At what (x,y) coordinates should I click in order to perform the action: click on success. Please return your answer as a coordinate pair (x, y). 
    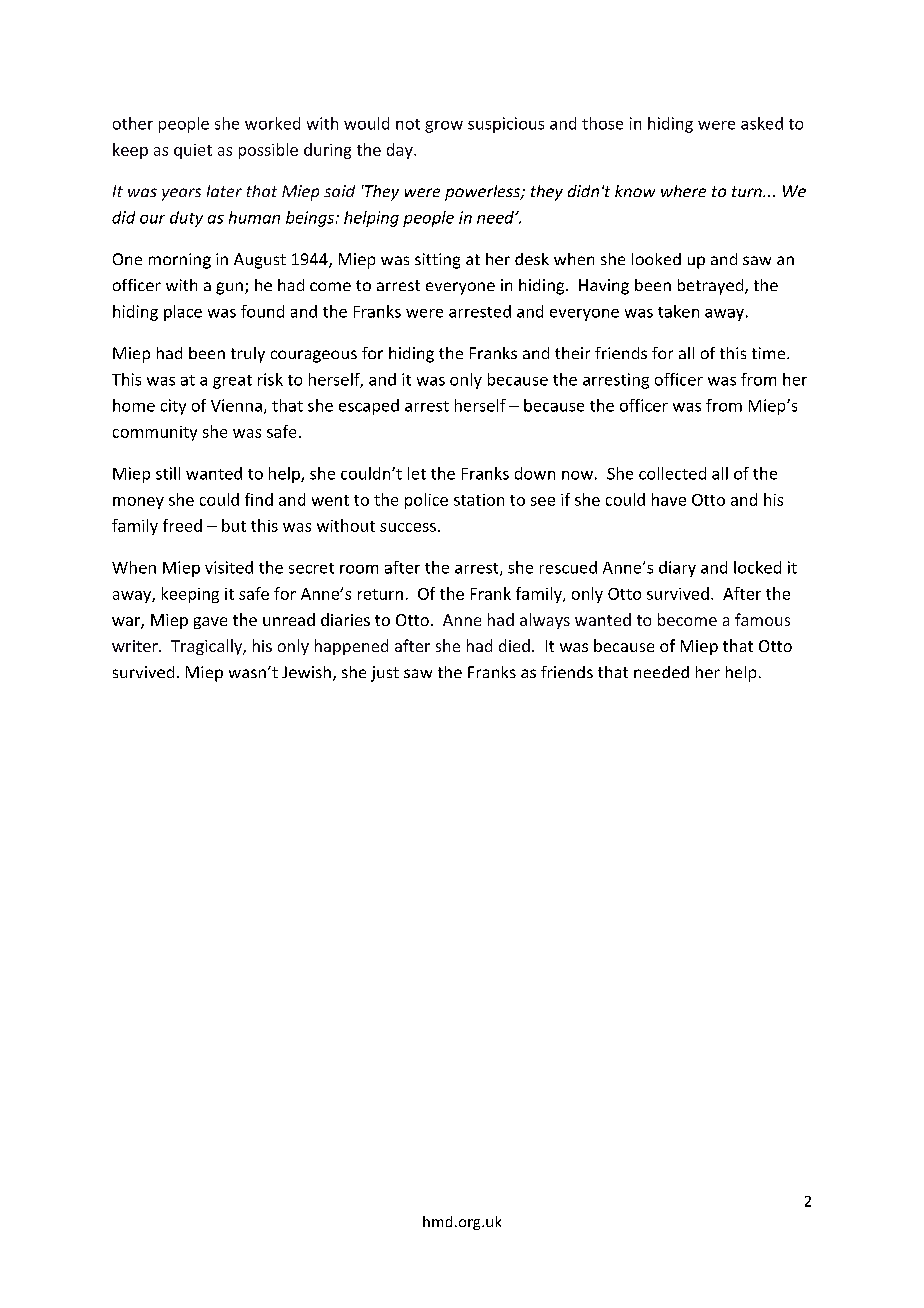
    Looking at the image, I should click on (408, 527).
